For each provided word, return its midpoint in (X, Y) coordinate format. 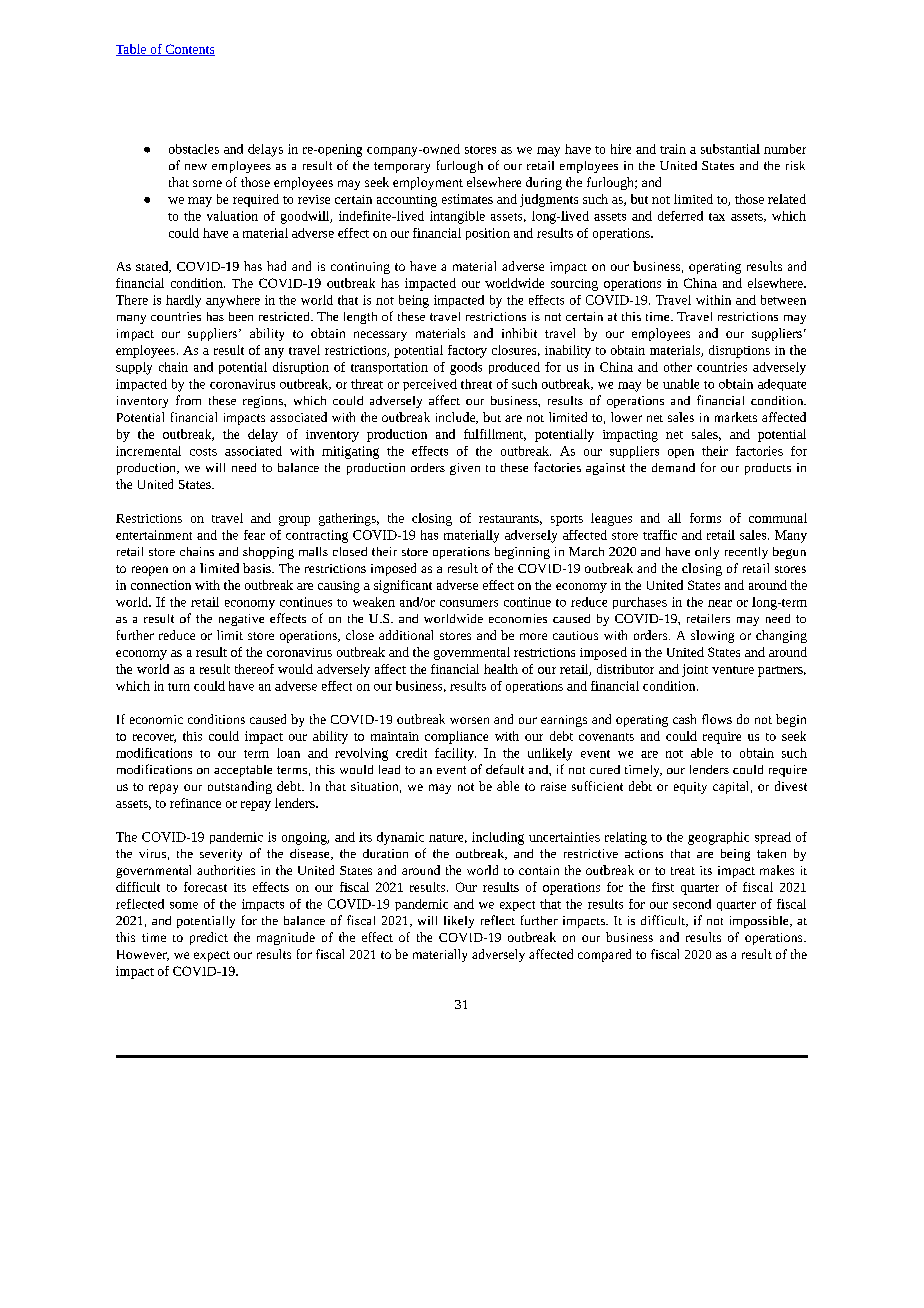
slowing (712, 636)
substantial (730, 149)
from (188, 400)
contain (539, 870)
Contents (189, 50)
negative (241, 620)
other (678, 367)
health (501, 669)
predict (209, 938)
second (692, 904)
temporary (402, 167)
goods (466, 368)
